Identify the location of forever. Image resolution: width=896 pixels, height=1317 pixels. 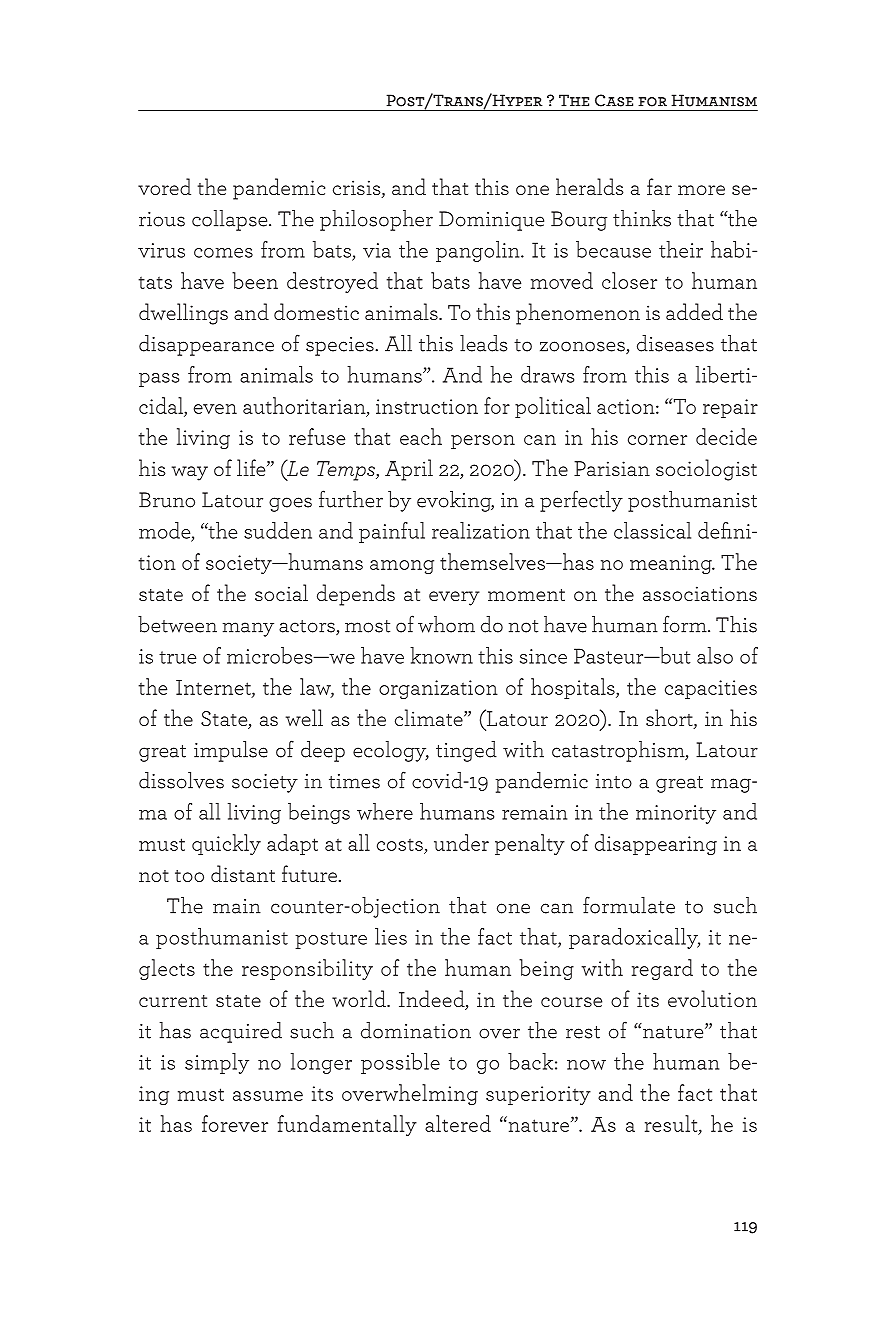
(235, 1123).
